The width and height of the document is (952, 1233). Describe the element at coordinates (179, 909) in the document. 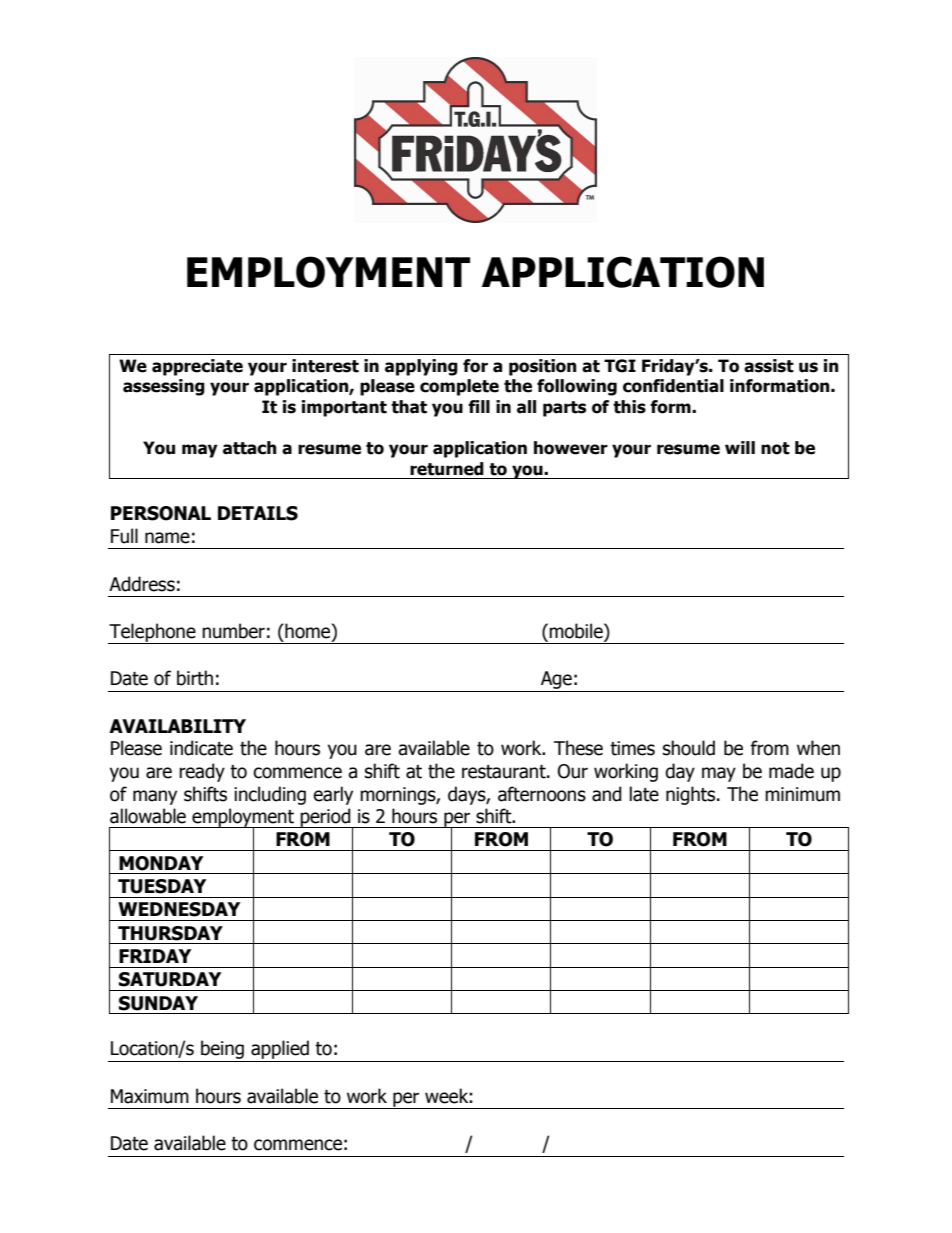

I see `WEDNESDAY` at that location.
